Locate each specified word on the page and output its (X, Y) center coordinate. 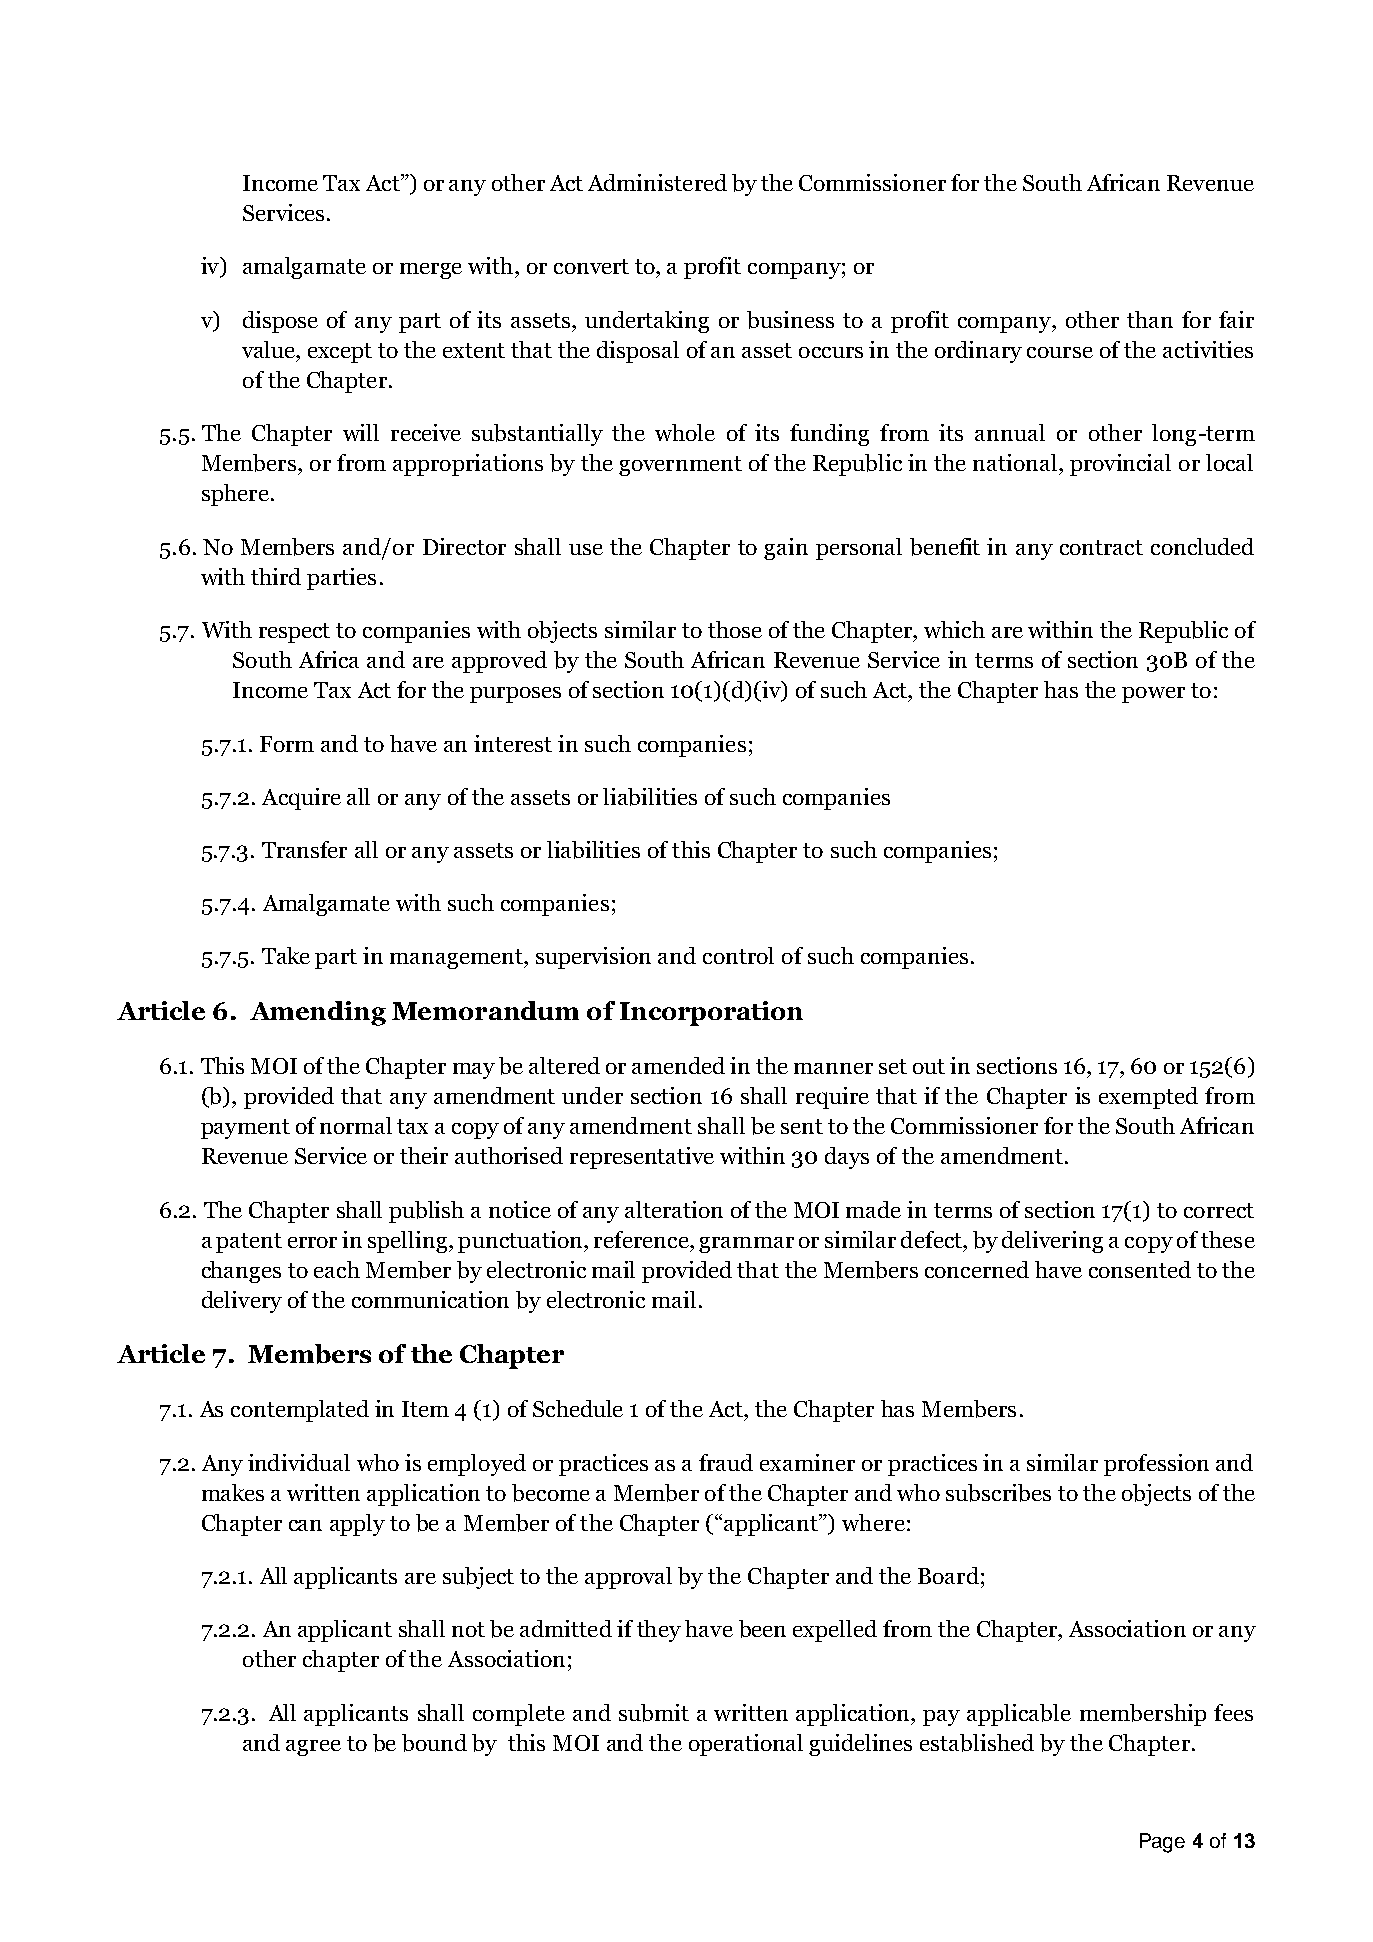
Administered (657, 182)
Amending (318, 1013)
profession (1156, 1465)
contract (1101, 547)
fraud (726, 1462)
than (1150, 319)
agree (313, 1748)
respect (294, 633)
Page (1162, 1843)
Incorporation (711, 1013)
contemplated (300, 1411)
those (735, 629)
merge (431, 271)
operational (746, 1745)
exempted (1148, 1098)
